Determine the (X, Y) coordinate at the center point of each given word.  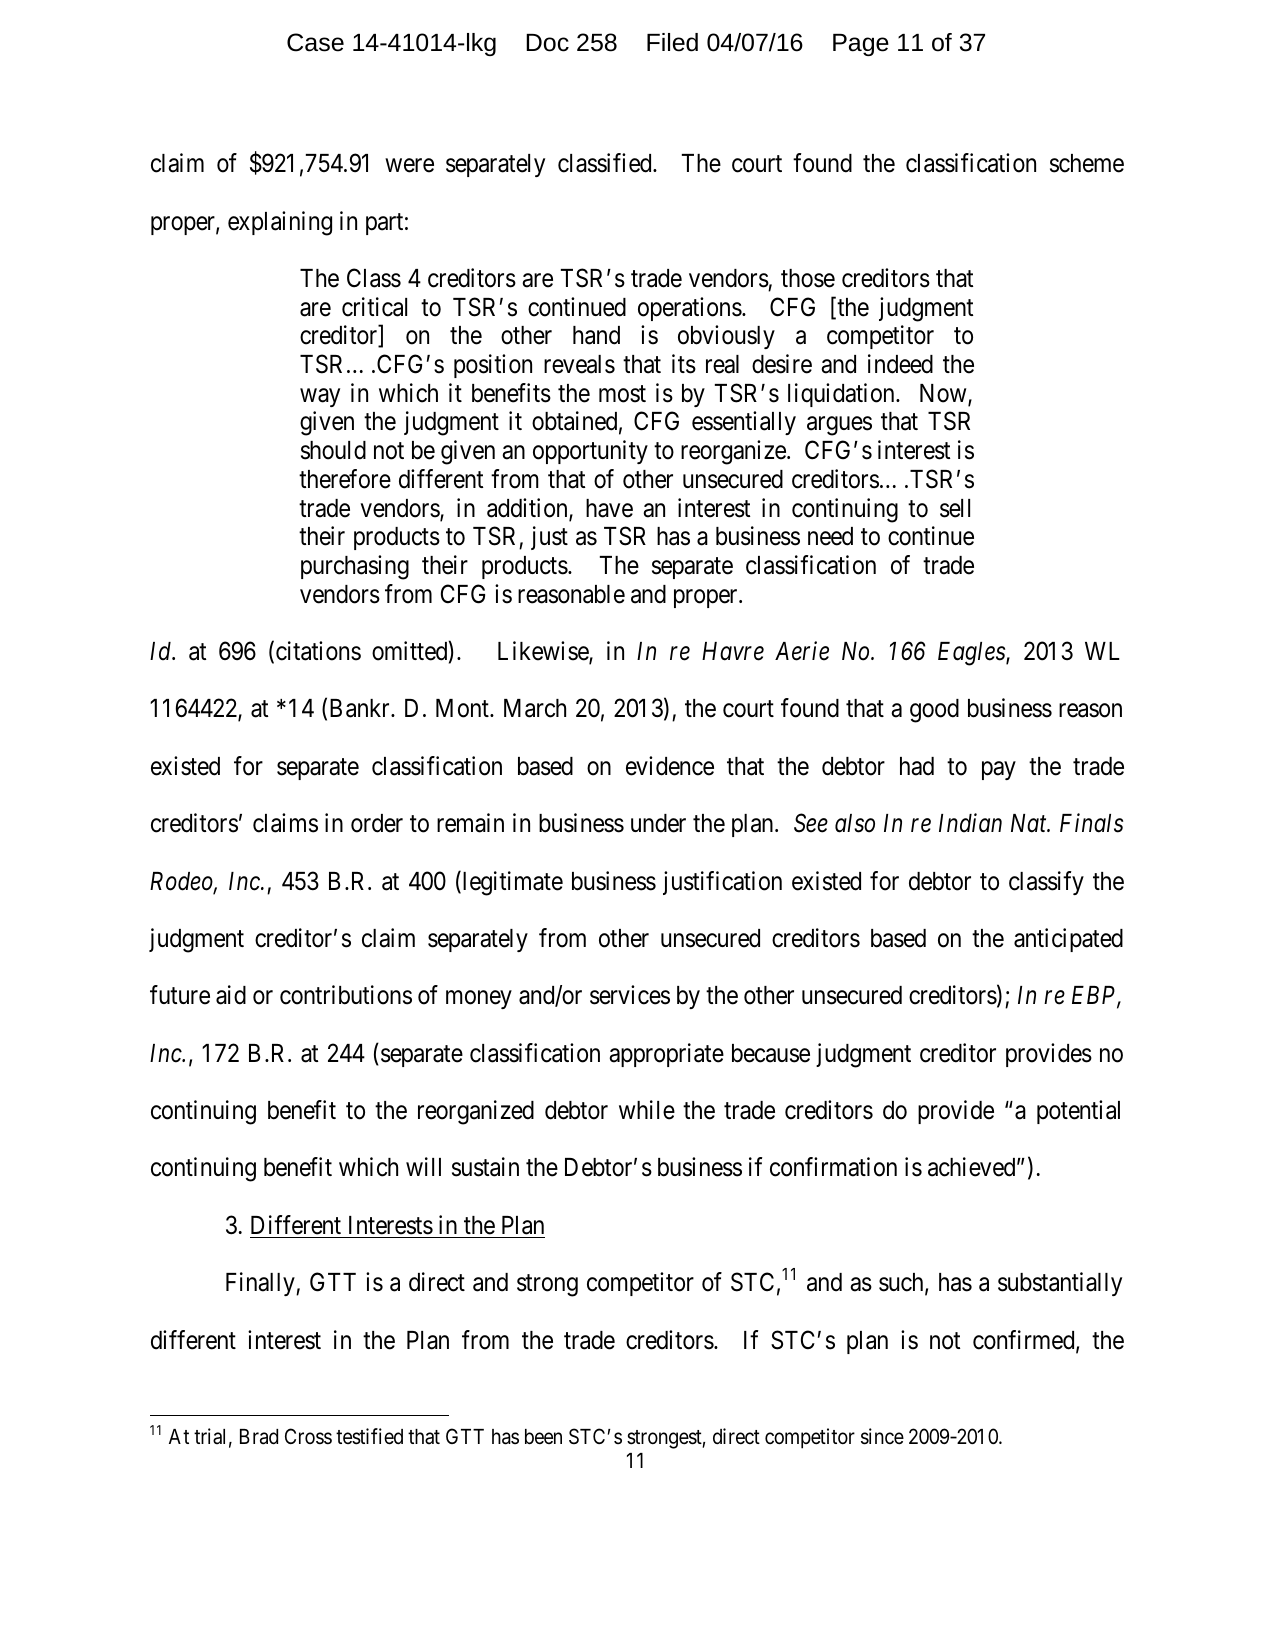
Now (944, 394)
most (622, 394)
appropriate (666, 1055)
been (543, 1437)
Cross (308, 1436)
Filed (672, 42)
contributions (346, 995)
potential (1078, 1112)
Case (315, 42)
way (320, 397)
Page (861, 45)
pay (999, 770)
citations (318, 651)
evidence (670, 766)
